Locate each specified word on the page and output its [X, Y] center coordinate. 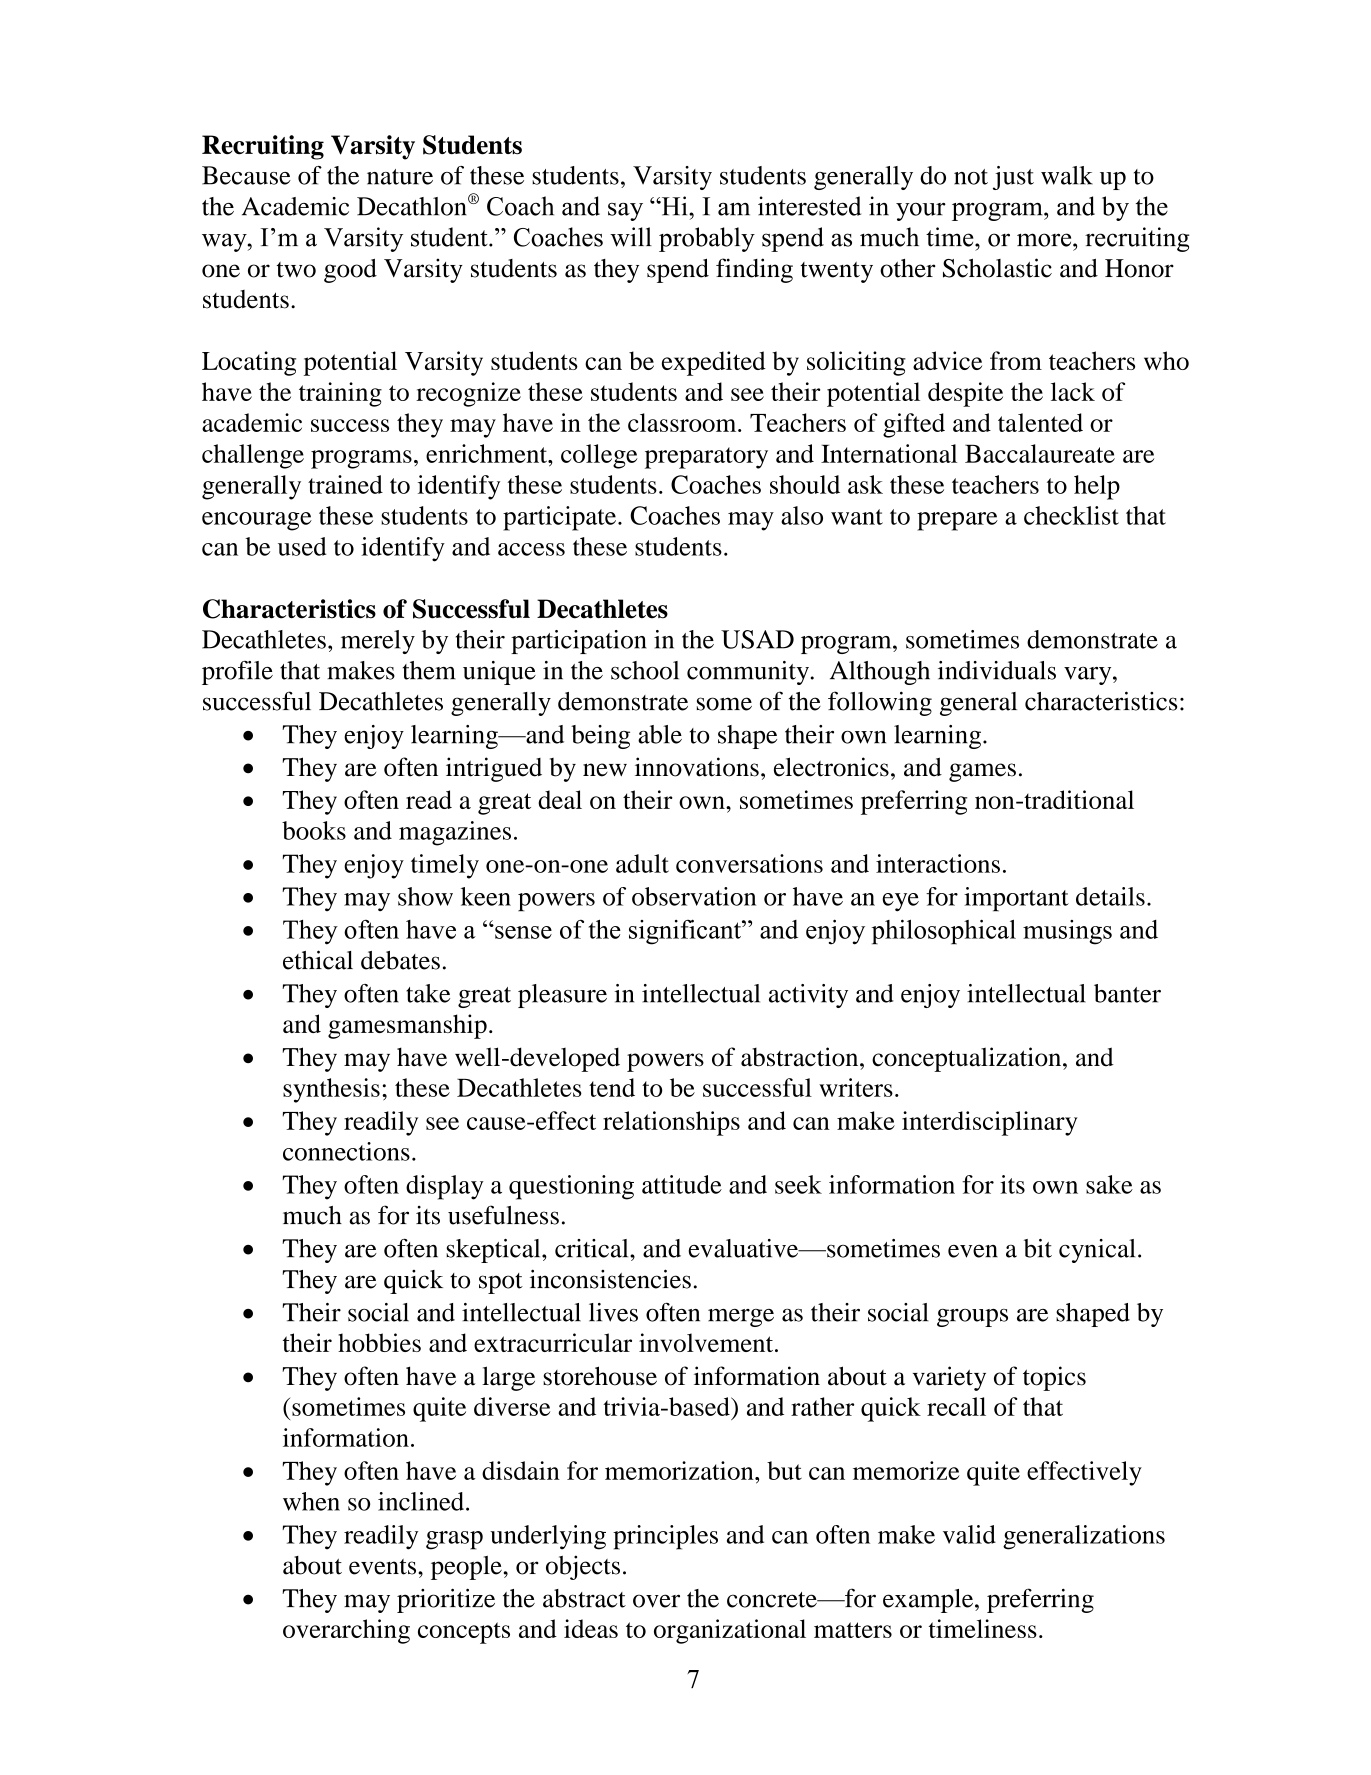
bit [1038, 1248]
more [1045, 240]
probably [707, 239]
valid [969, 1534]
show [425, 896]
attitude [682, 1184]
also [802, 515]
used [302, 546]
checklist [1071, 515]
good [350, 271]
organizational [730, 1631]
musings [1067, 932]
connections [346, 1151]
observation [694, 896]
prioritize [446, 1600]
